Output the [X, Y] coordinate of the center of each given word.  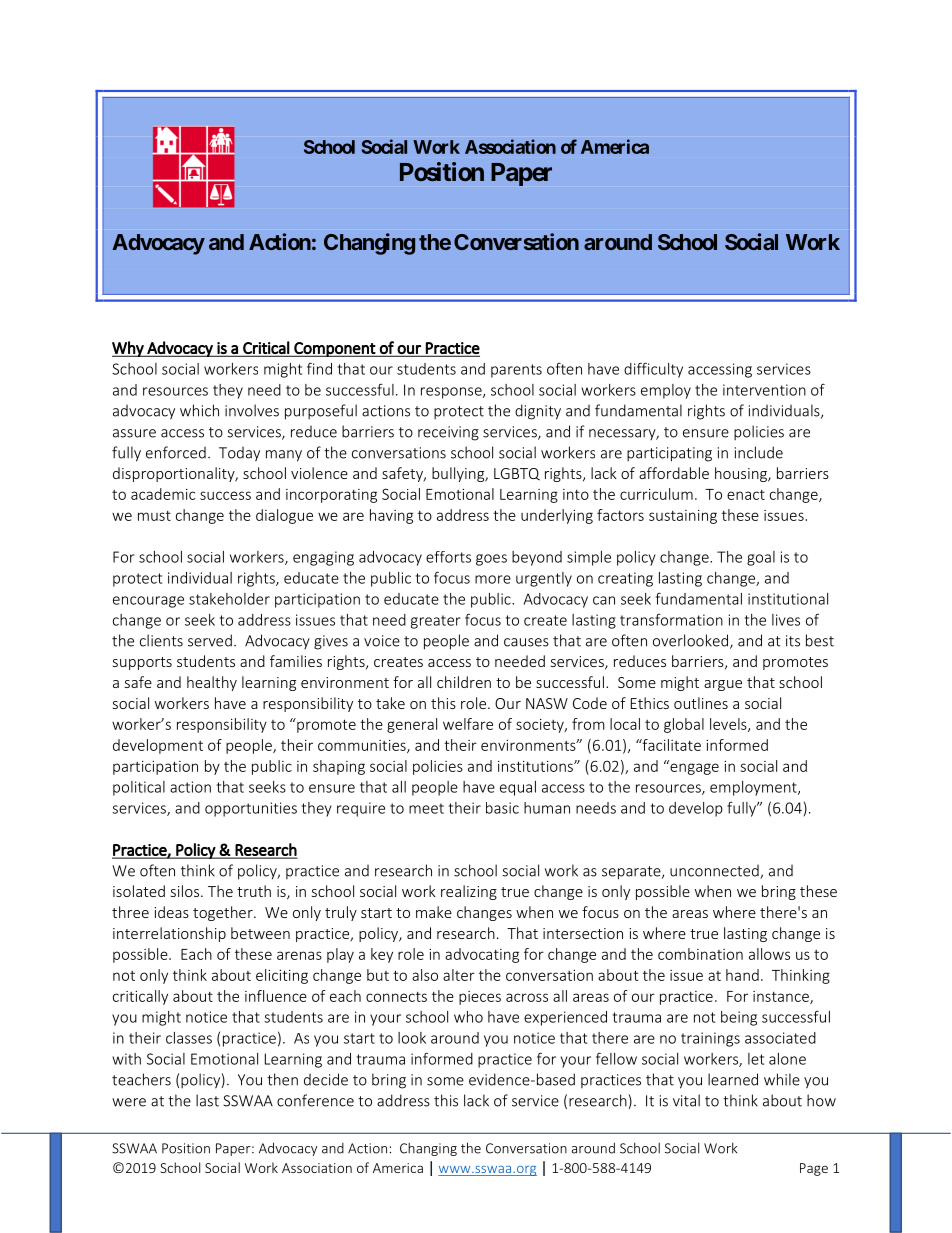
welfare [468, 724]
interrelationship [169, 934]
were [129, 1102]
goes [491, 560]
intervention [764, 390]
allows [769, 954]
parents [516, 371]
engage [693, 768]
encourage [148, 602]
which [199, 410]
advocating [482, 955]
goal [761, 558]
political [139, 788]
